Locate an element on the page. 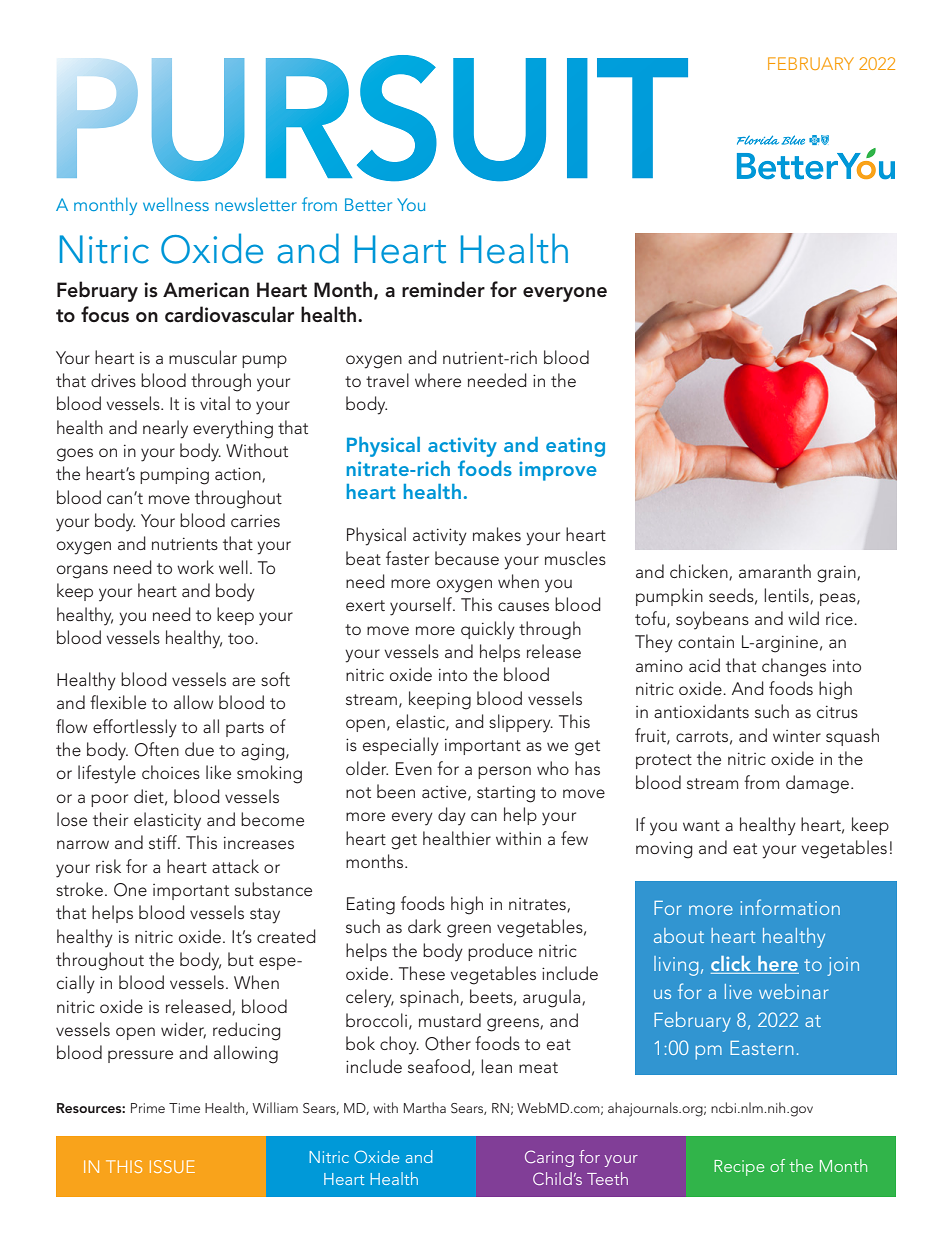 The image size is (952, 1233). PURSUIT is located at coordinates (372, 118).
